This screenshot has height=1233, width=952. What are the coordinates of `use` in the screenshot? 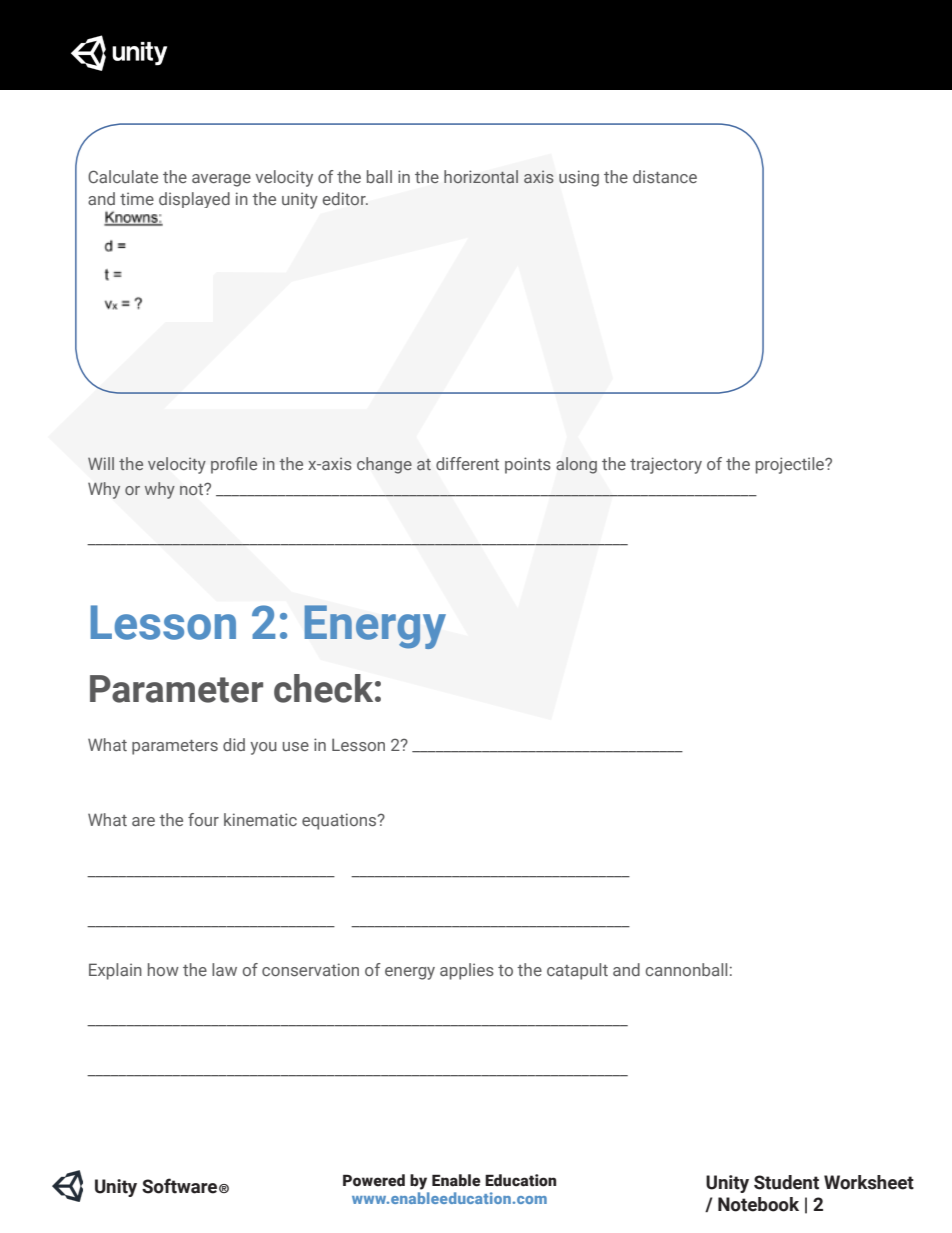 It's located at (296, 746).
